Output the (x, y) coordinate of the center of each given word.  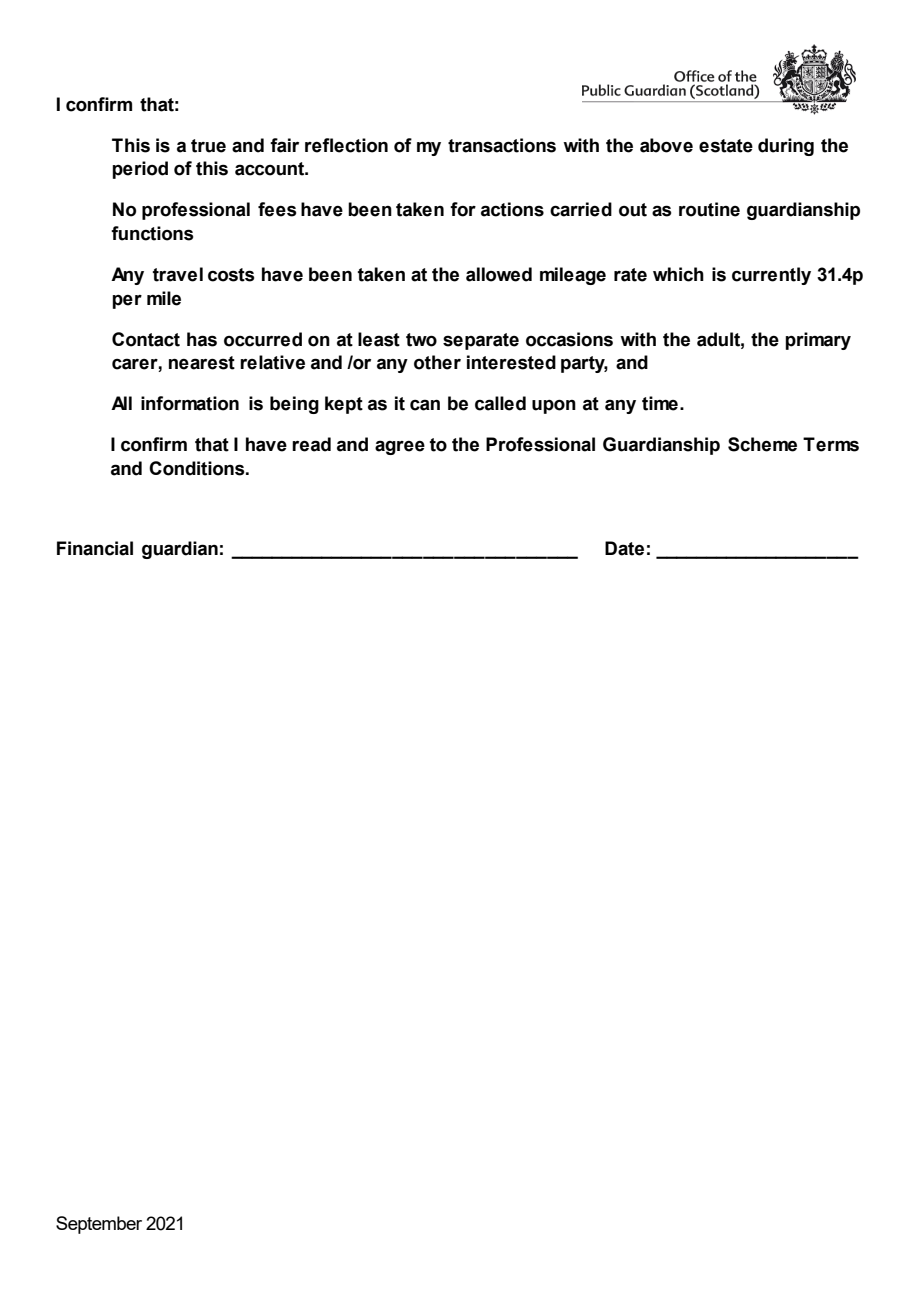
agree (400, 447)
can (425, 405)
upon (554, 407)
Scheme (762, 444)
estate (726, 146)
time (660, 403)
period (140, 170)
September (99, 1225)
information (190, 403)
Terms (831, 444)
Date (624, 548)
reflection (346, 145)
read (311, 444)
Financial (95, 548)
